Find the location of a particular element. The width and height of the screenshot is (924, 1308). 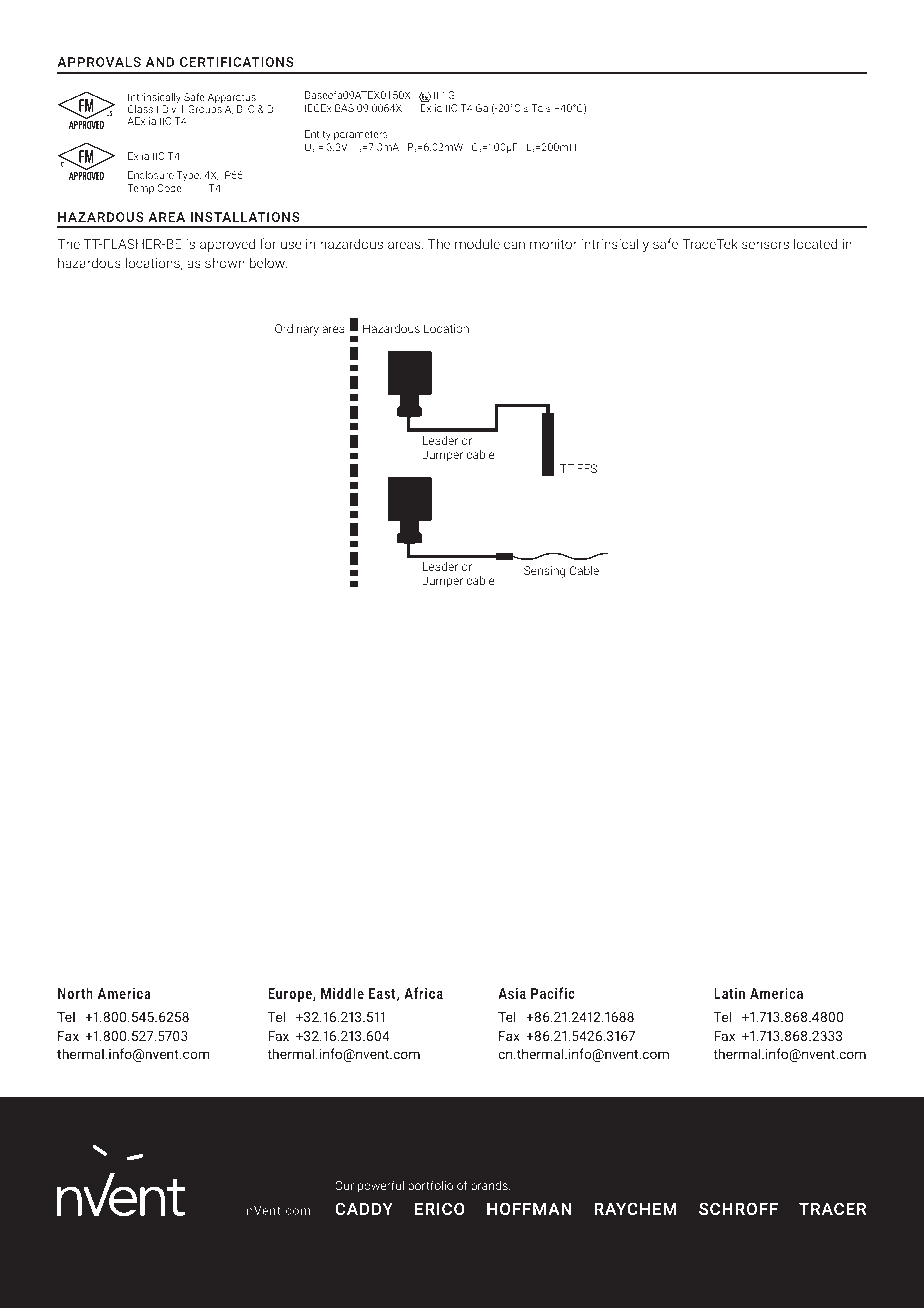

logos is located at coordinates (185, 1249).
